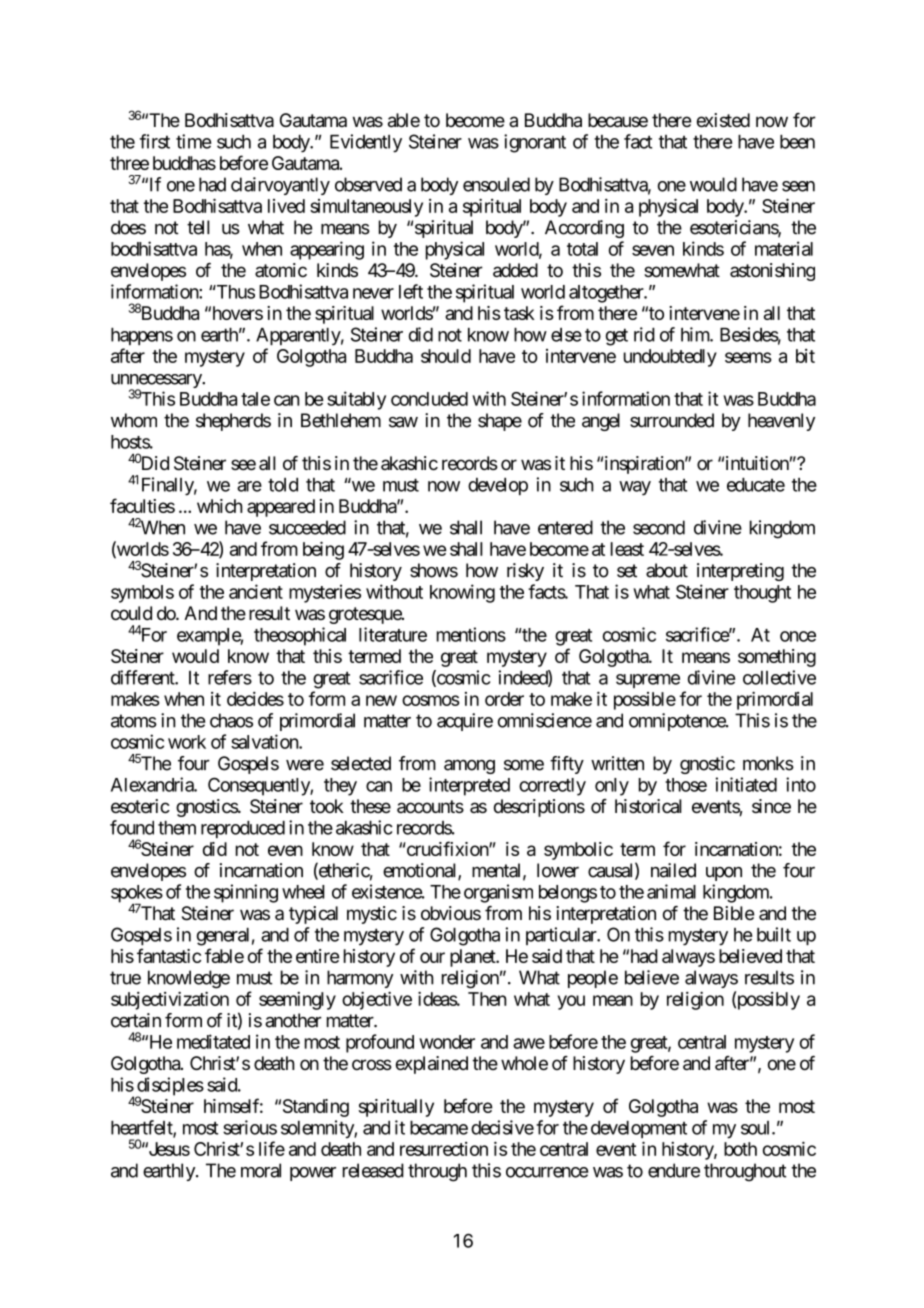 The height and width of the page is (1308, 924). Describe the element at coordinates (444, 1149) in the page. I see `resurrection` at that location.
